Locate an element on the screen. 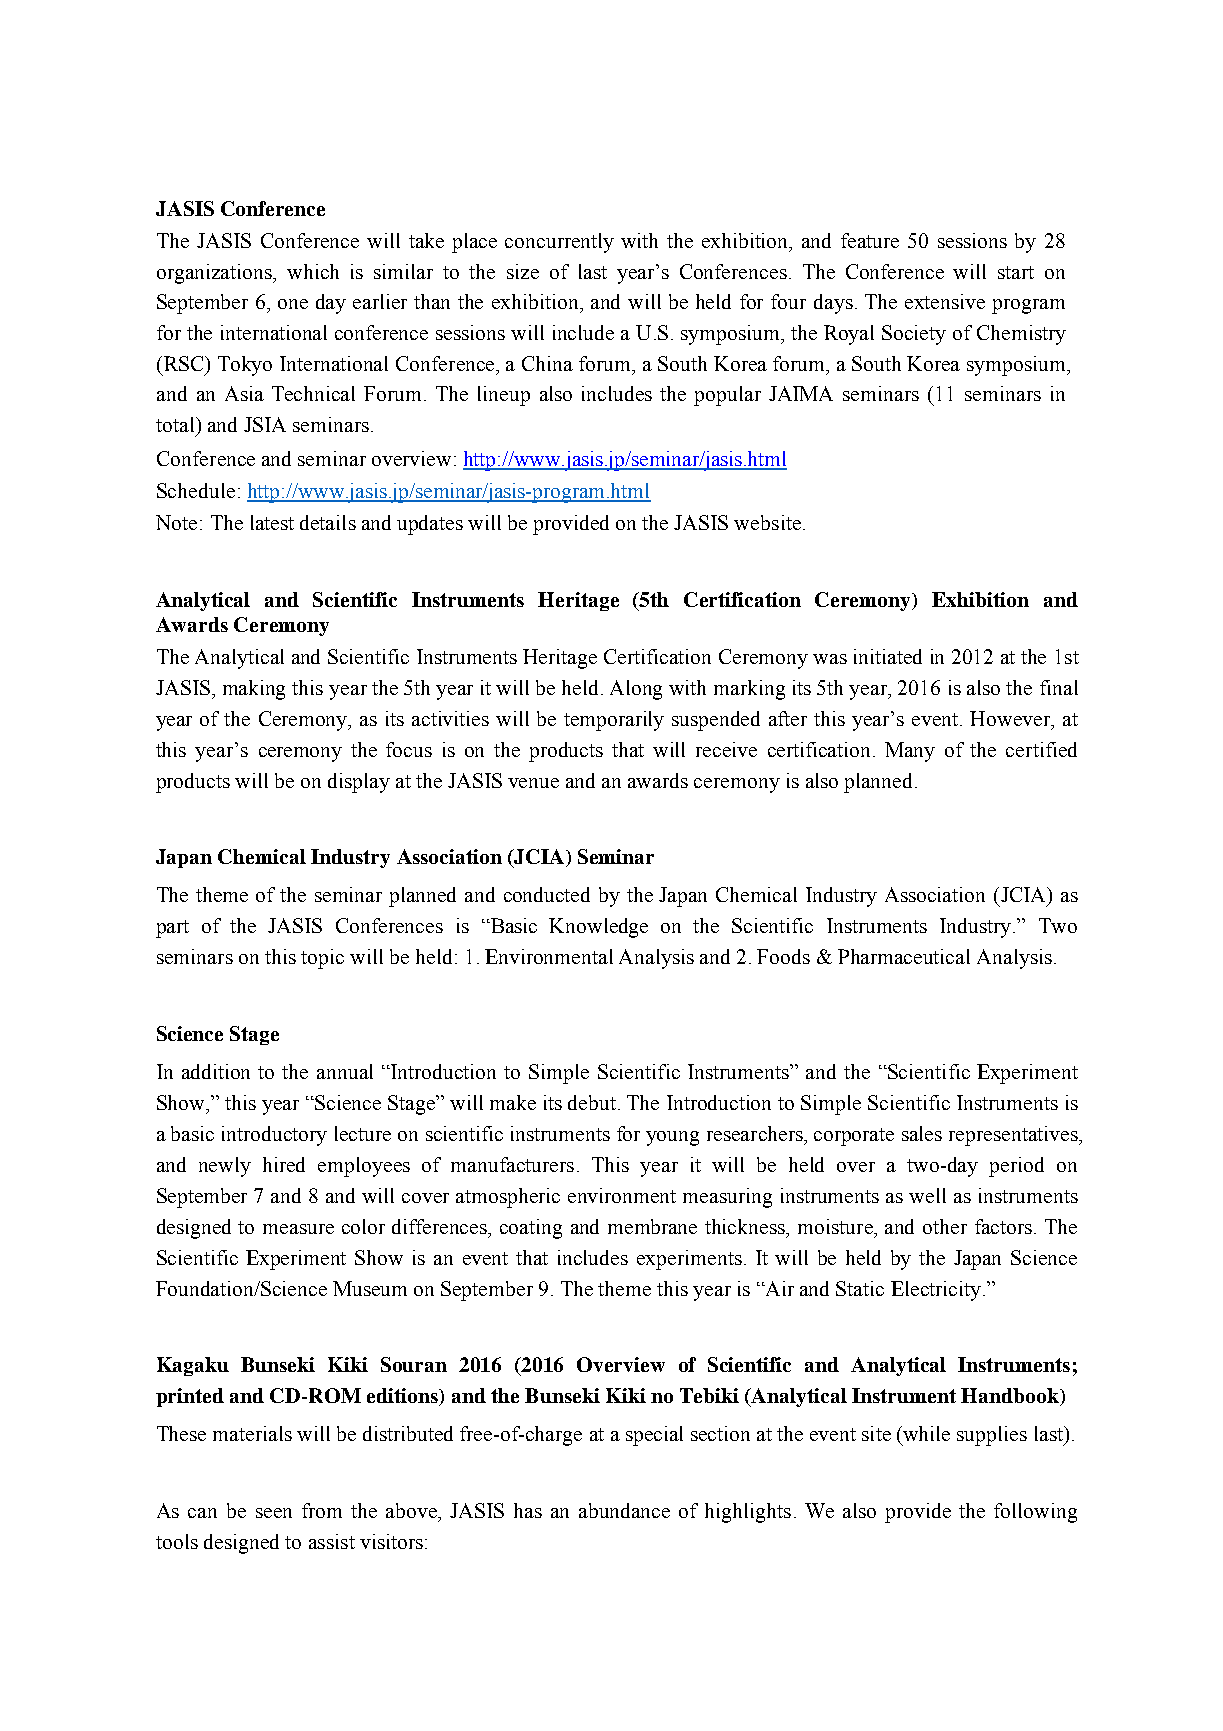 Image resolution: width=1223 pixels, height=1731 pixels. extensive is located at coordinates (945, 301).
